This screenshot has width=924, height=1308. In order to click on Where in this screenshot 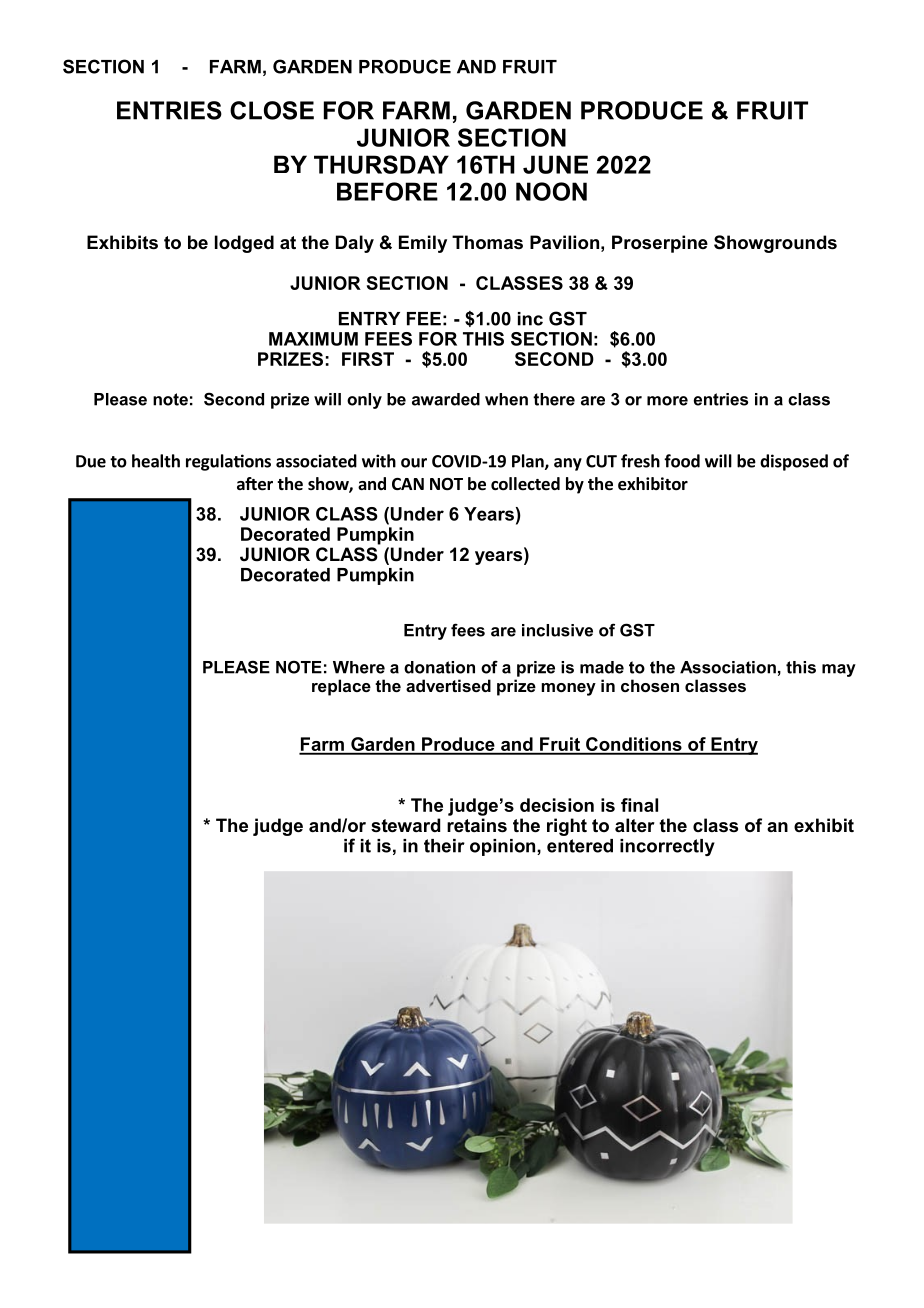, I will do `click(359, 667)`.
